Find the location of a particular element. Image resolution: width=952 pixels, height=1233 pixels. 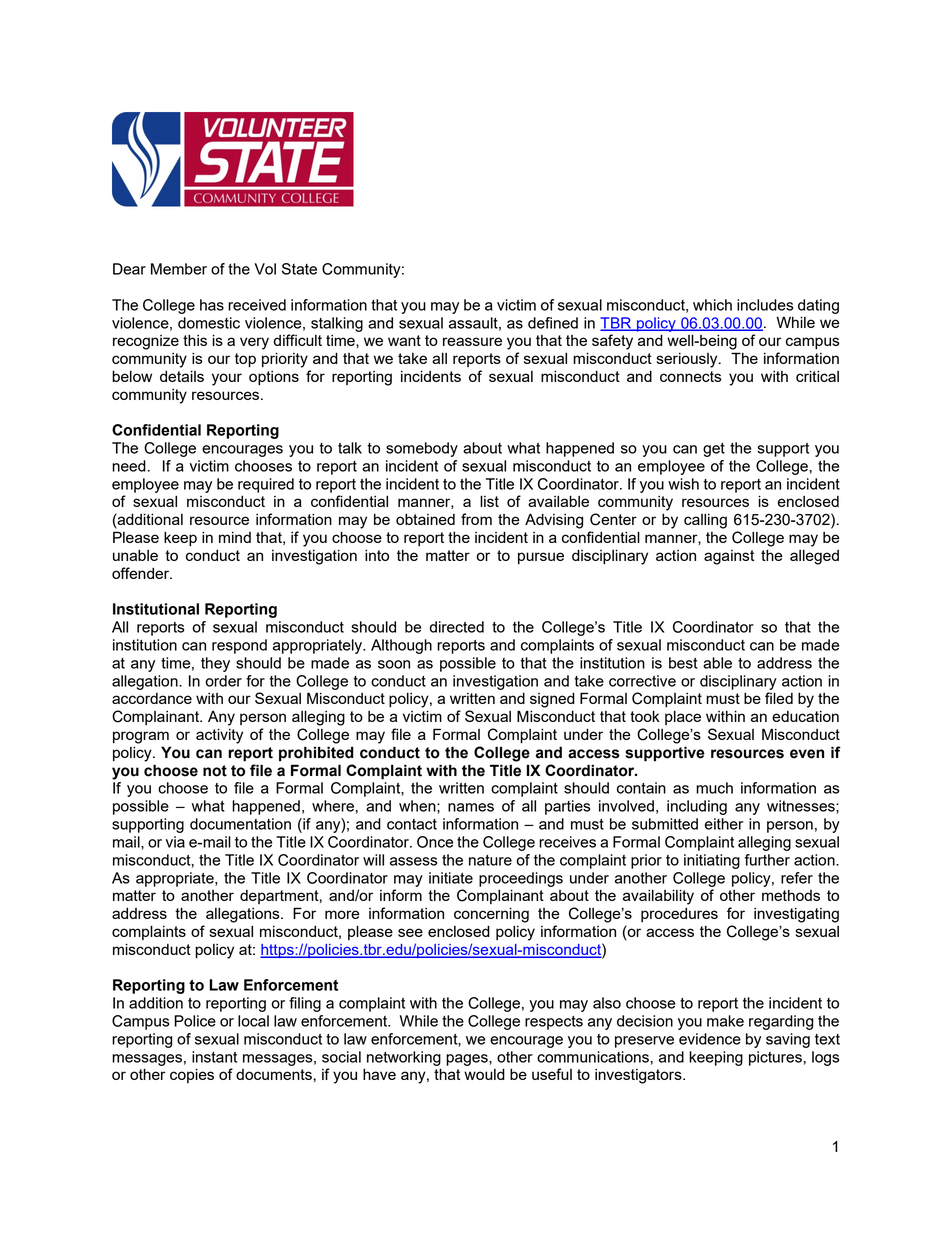

reassure is located at coordinates (472, 341).
